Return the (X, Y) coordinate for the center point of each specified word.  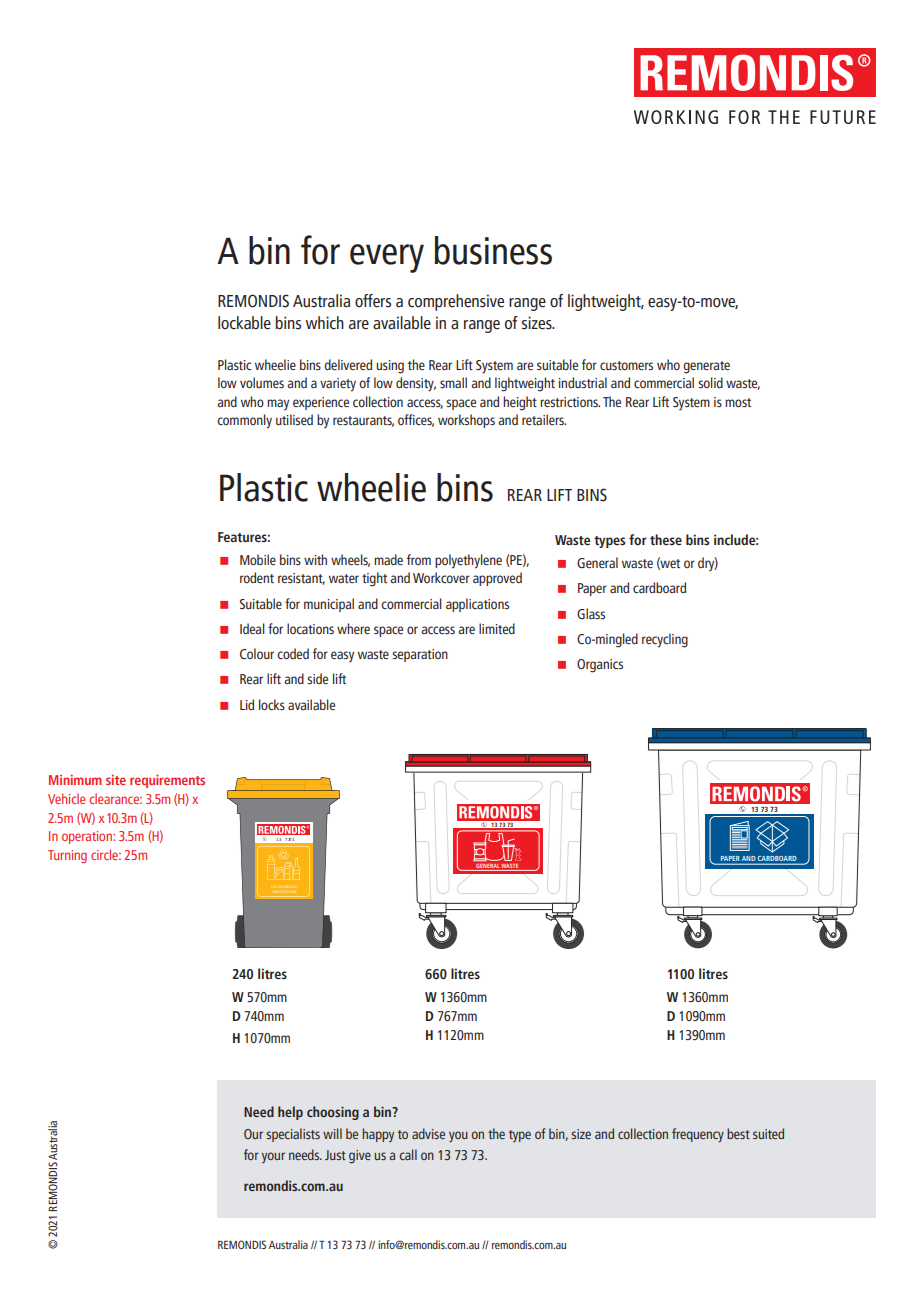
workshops (466, 421)
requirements (167, 781)
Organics (600, 666)
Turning (67, 856)
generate (706, 367)
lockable (244, 323)
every (387, 258)
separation (420, 655)
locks (272, 704)
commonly (244, 421)
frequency (698, 1135)
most (738, 403)
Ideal (252, 628)
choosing (333, 1113)
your (273, 1157)
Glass (591, 614)
